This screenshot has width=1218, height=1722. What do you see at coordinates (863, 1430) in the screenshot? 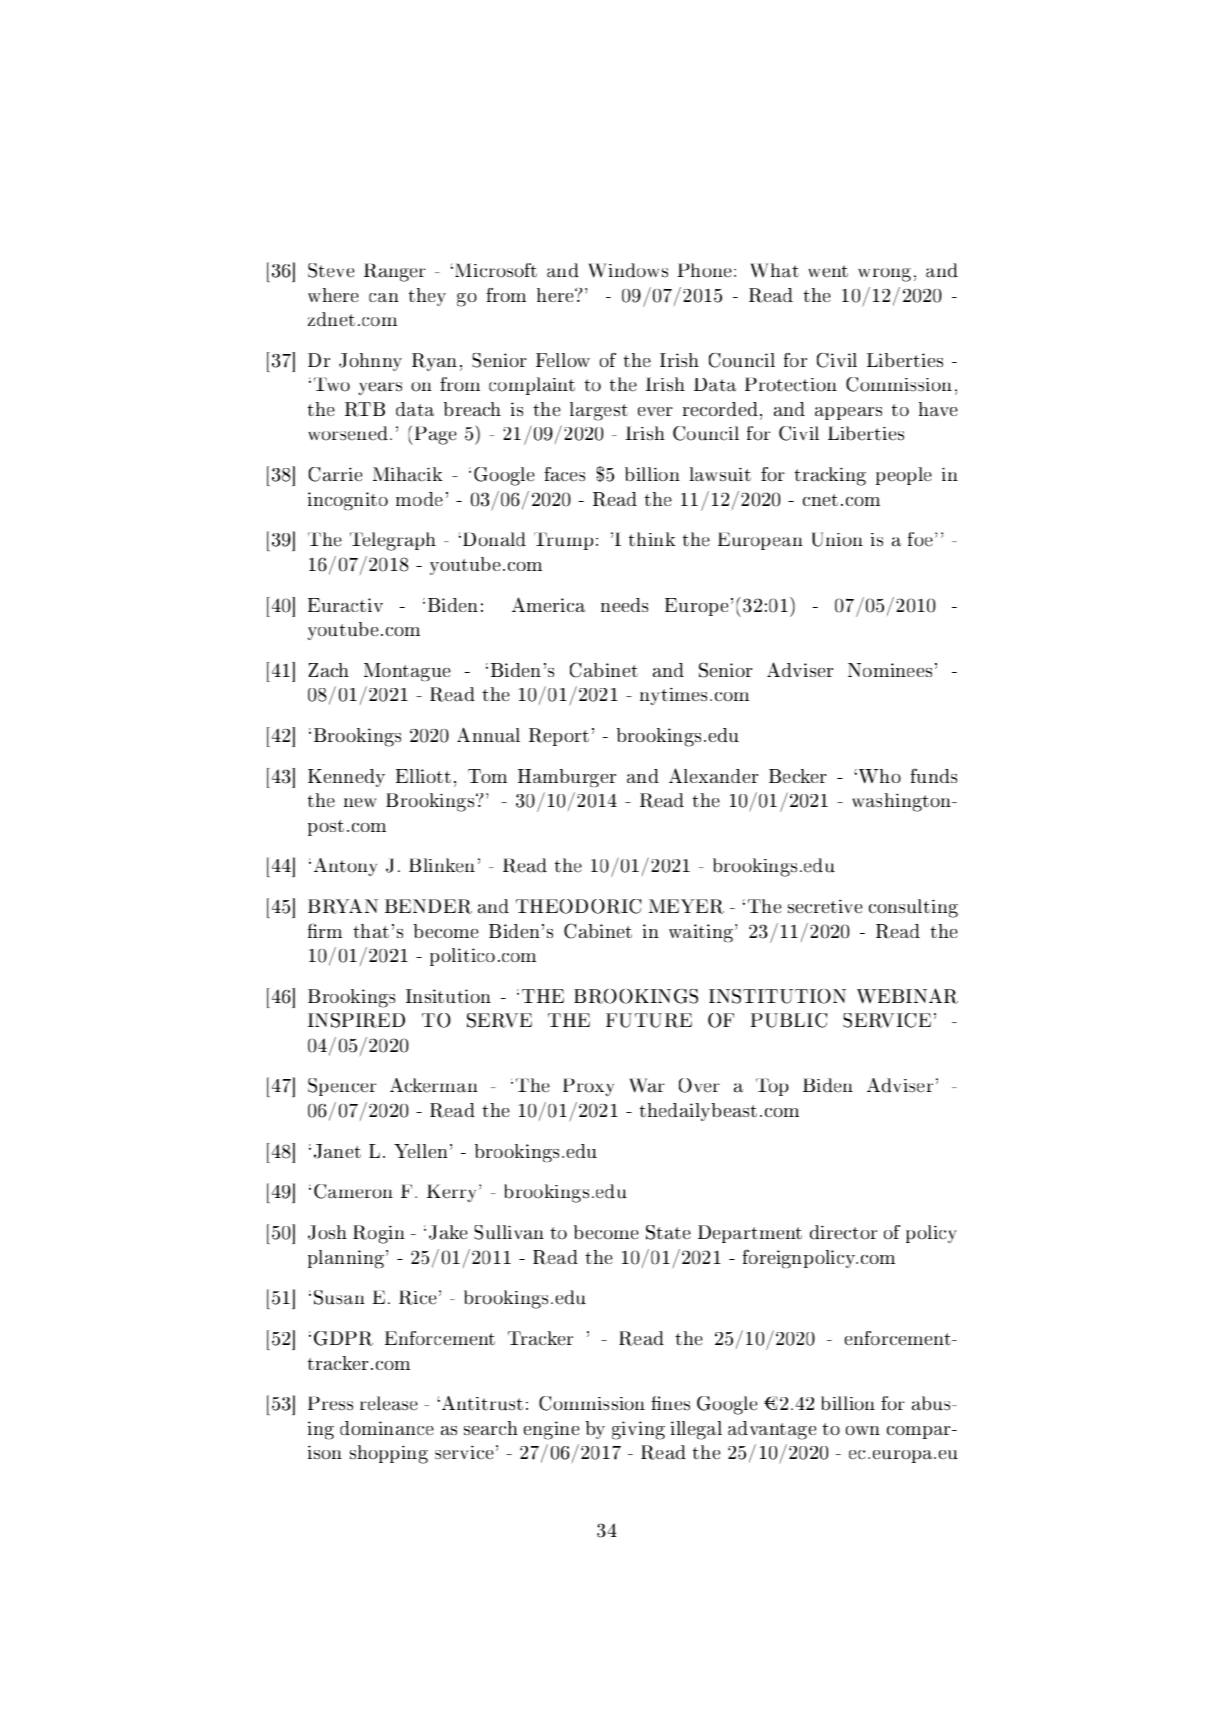
I see `own` at bounding box center [863, 1430].
